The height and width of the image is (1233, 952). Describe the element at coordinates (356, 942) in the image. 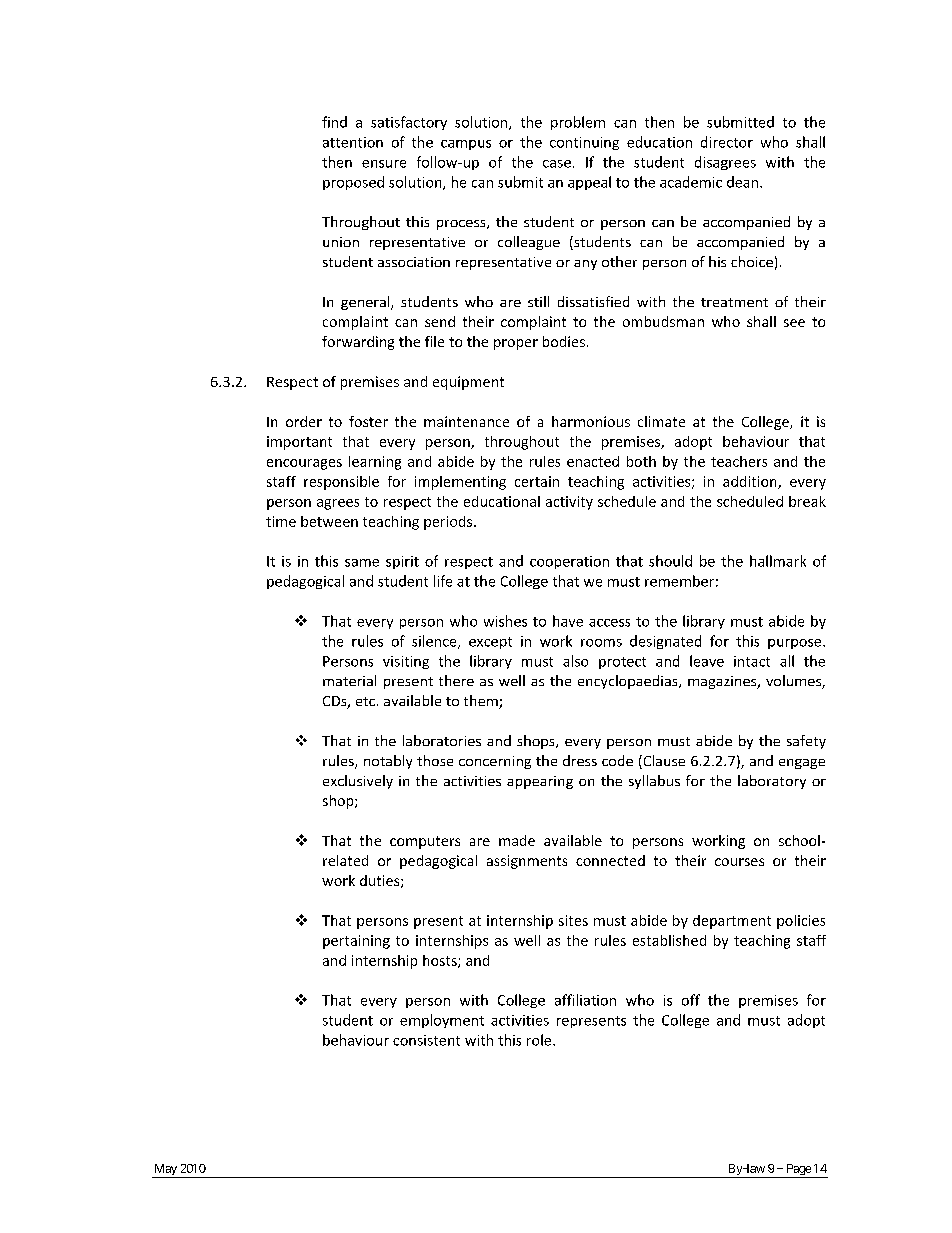

I see `pertaining` at that location.
